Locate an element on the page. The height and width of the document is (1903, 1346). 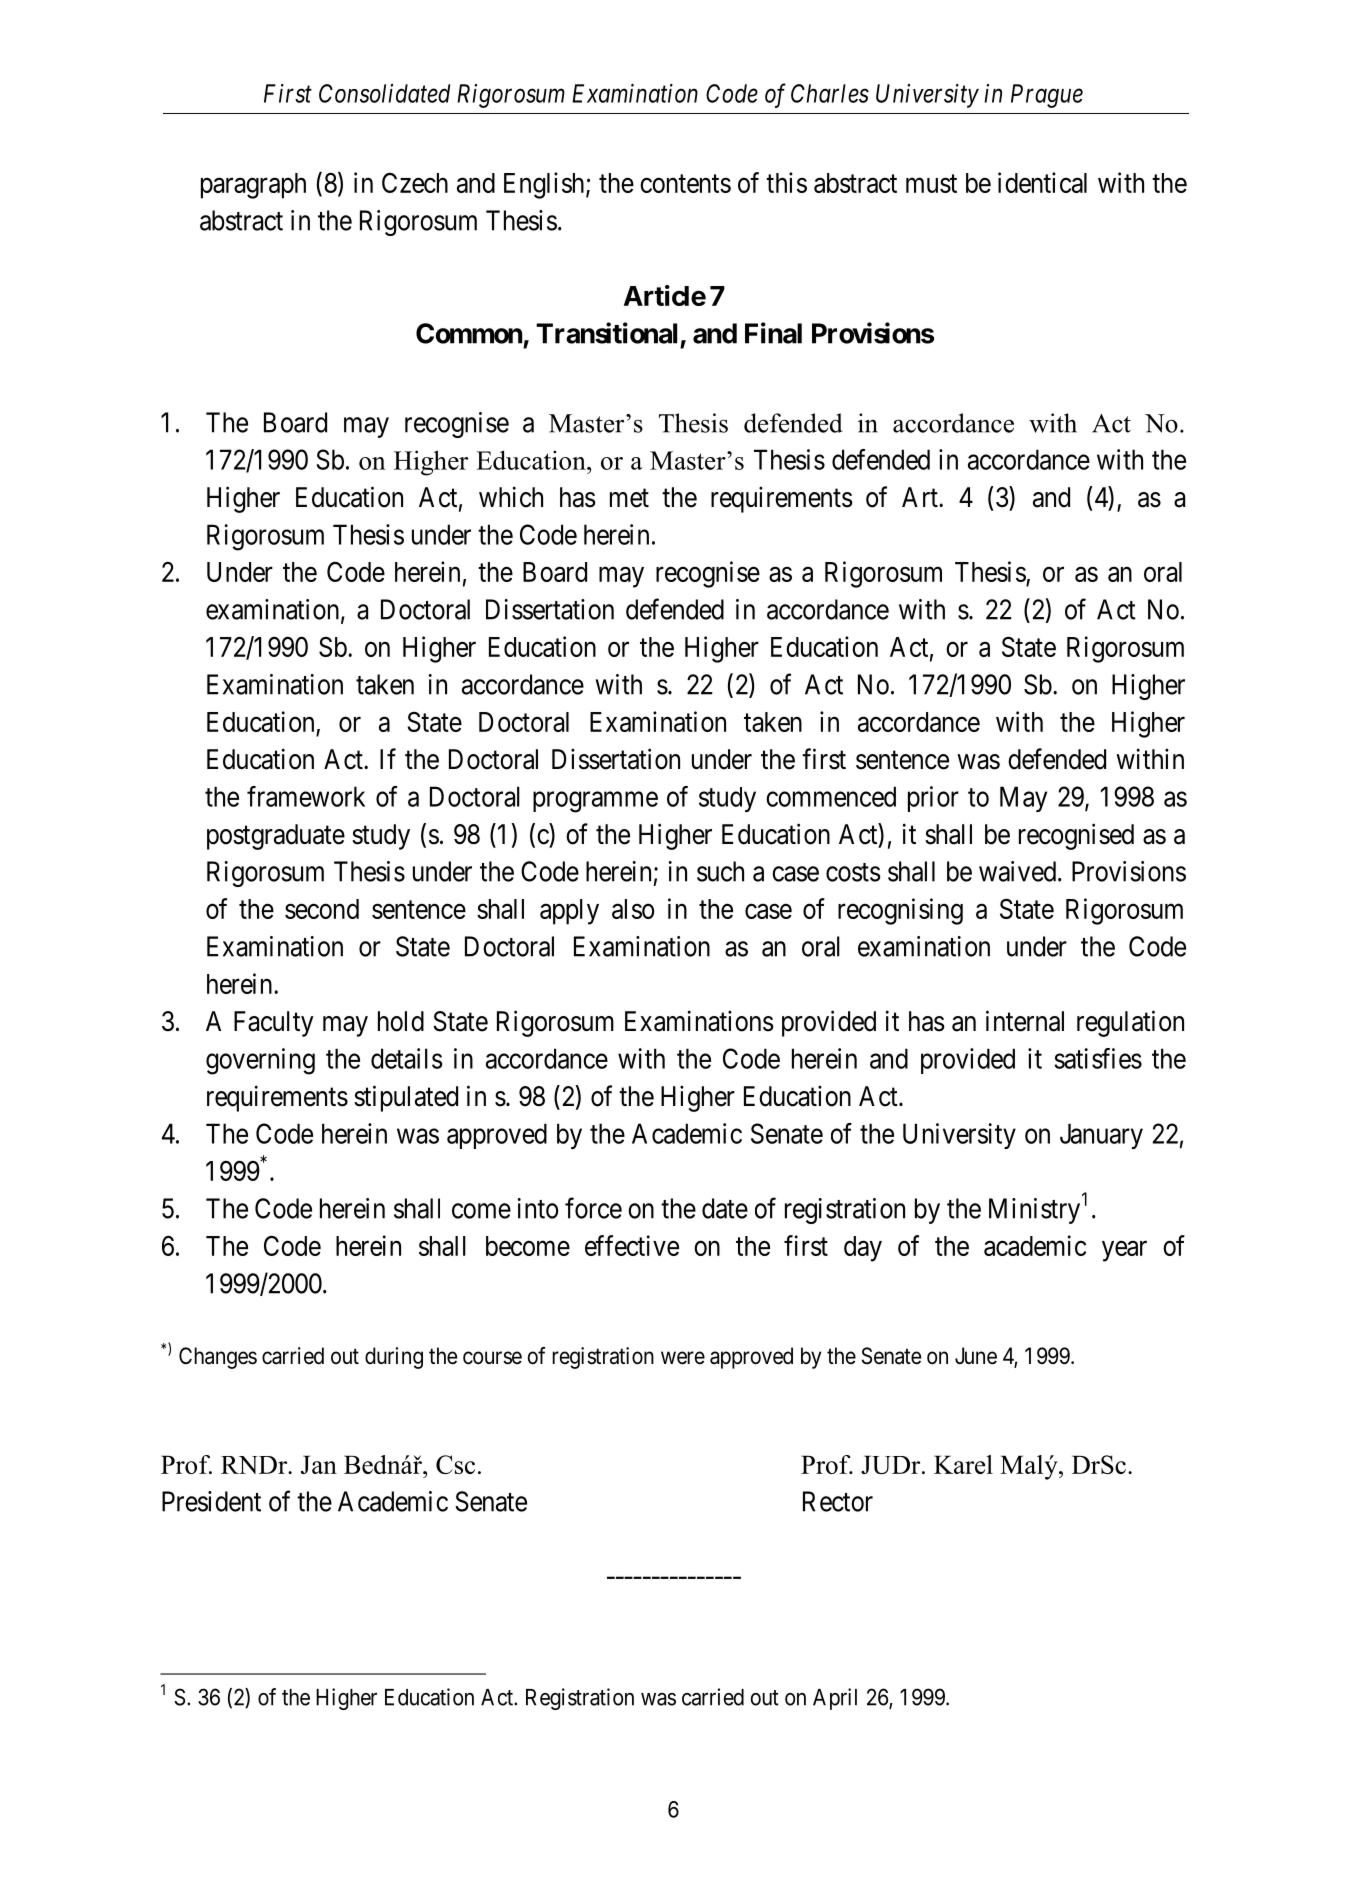
paragraph is located at coordinates (253, 186).
